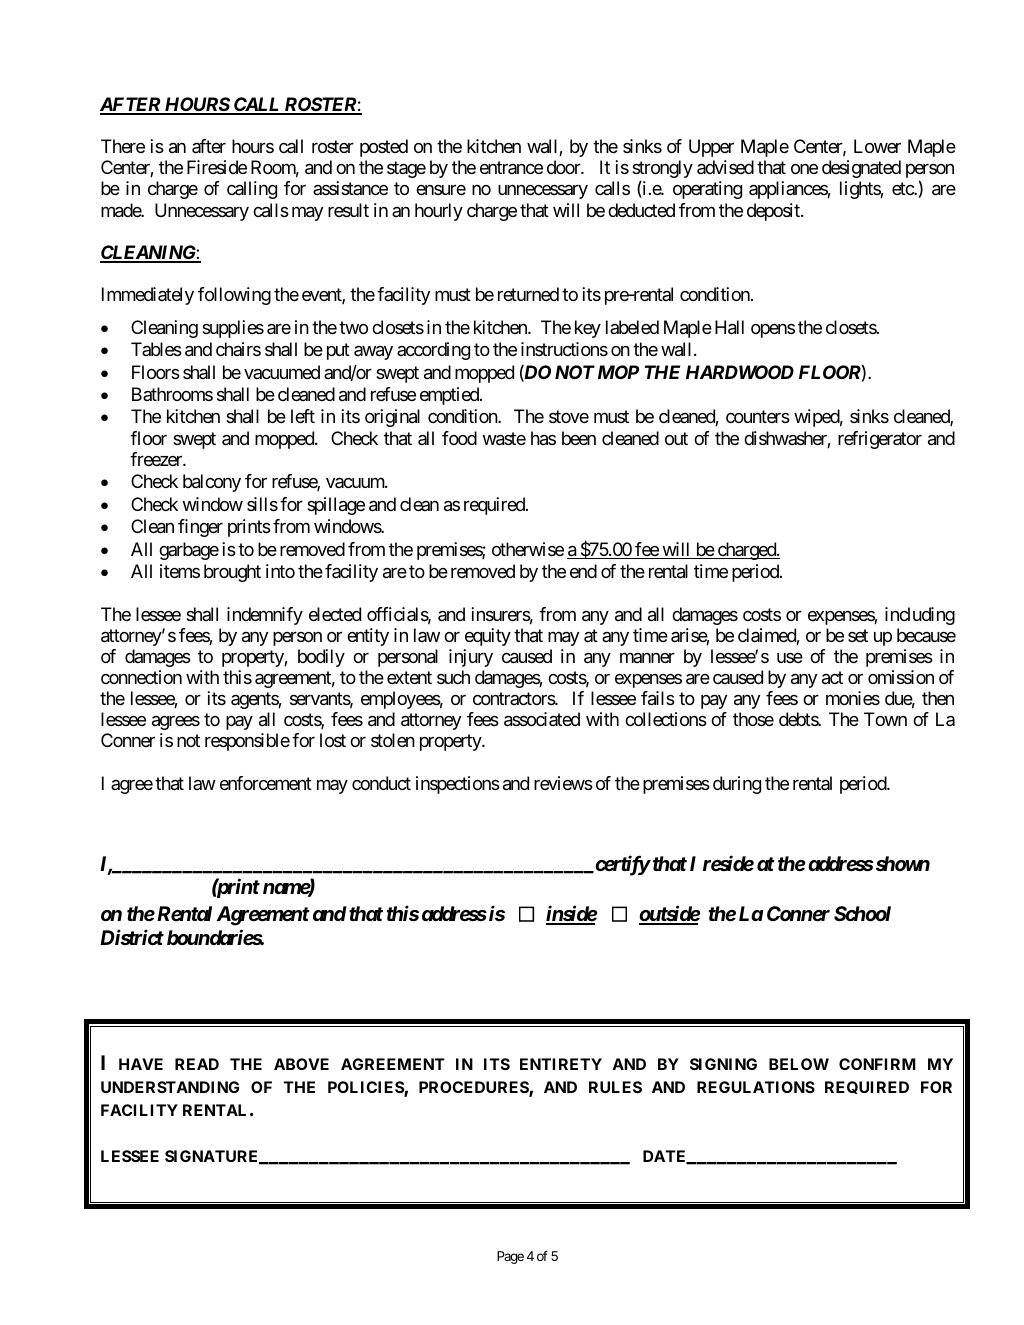  What do you see at coordinates (157, 459) in the document?
I see `freezer` at bounding box center [157, 459].
